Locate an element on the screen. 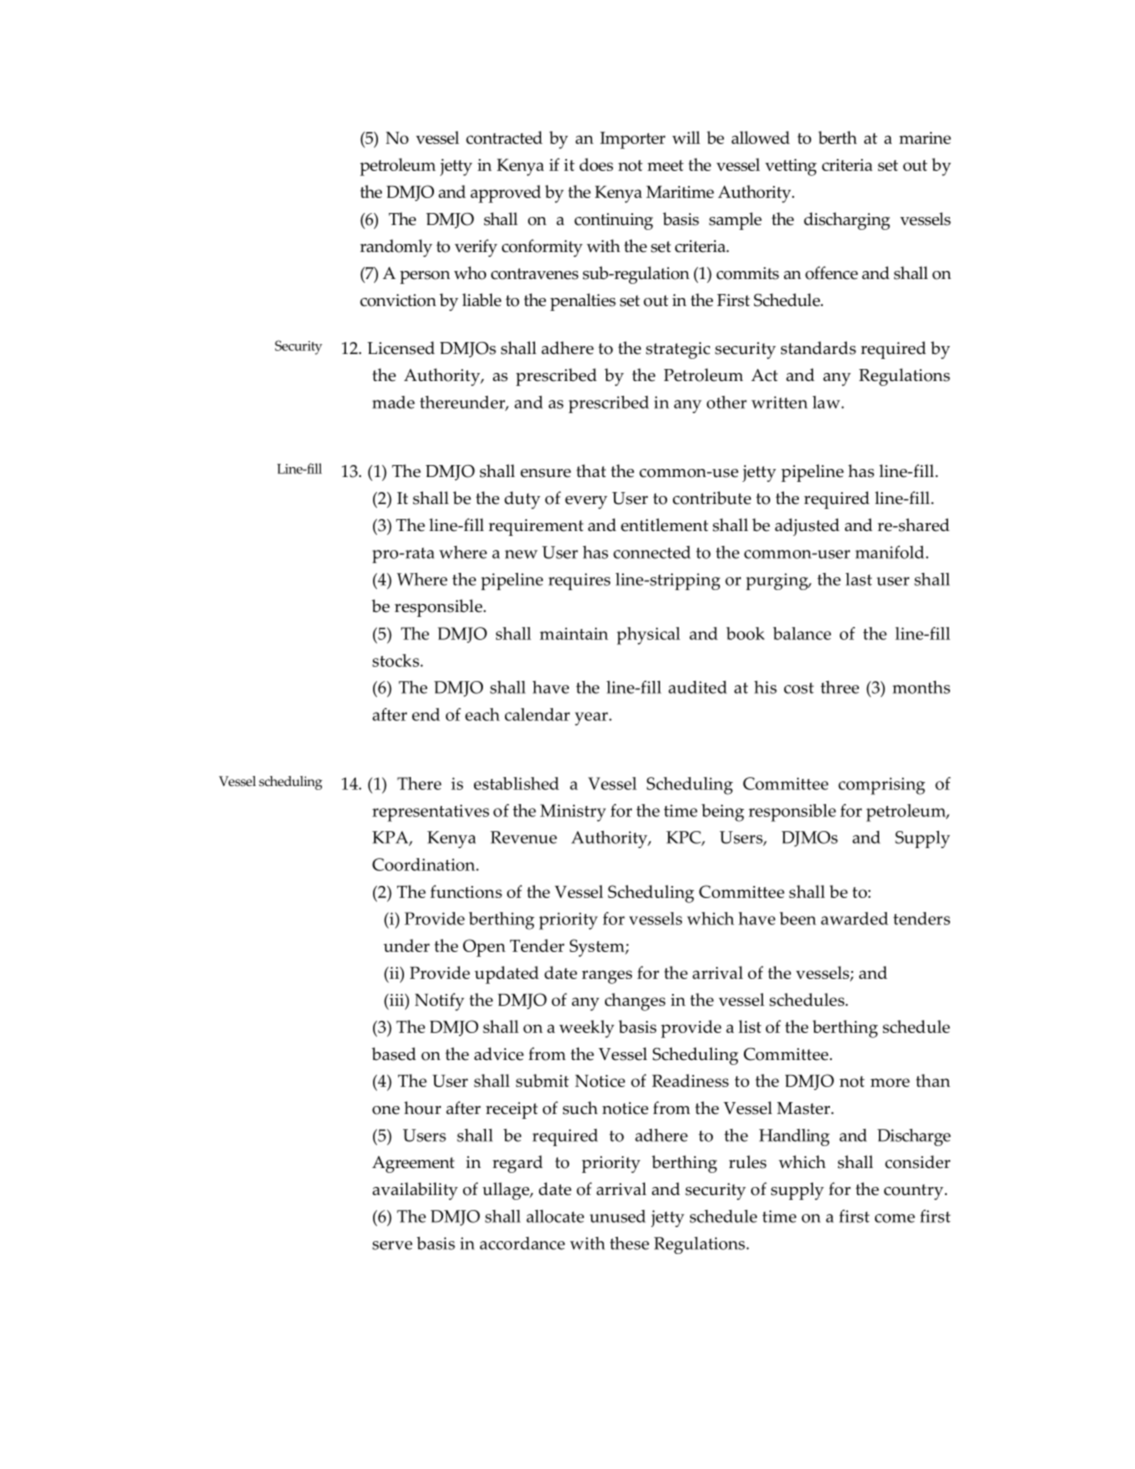 Image resolution: width=1135 pixels, height=1469 pixels. availability is located at coordinates (415, 1191).
